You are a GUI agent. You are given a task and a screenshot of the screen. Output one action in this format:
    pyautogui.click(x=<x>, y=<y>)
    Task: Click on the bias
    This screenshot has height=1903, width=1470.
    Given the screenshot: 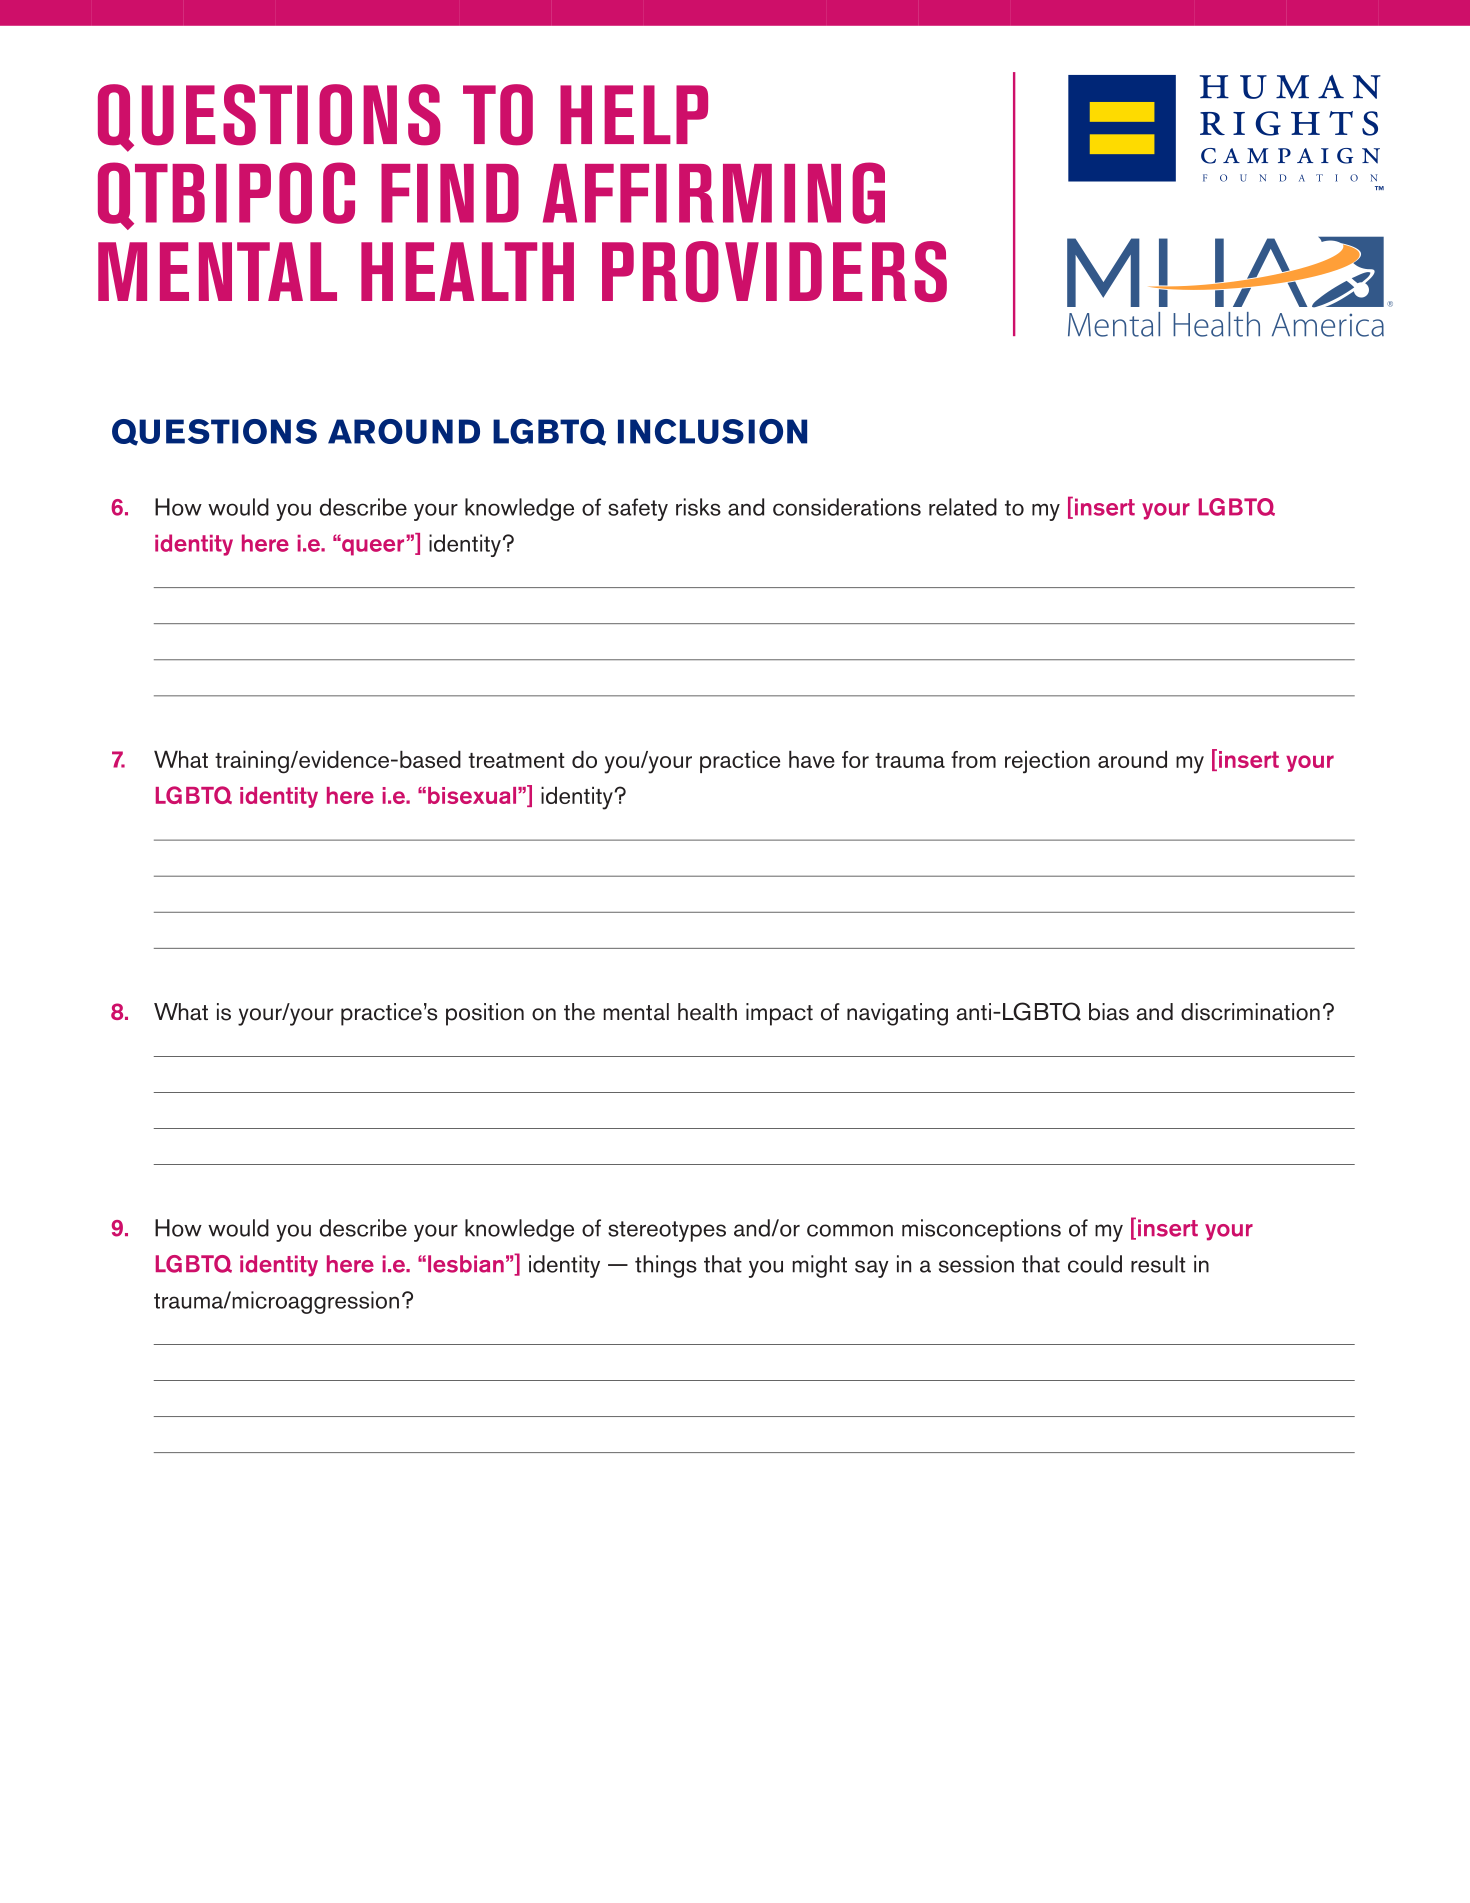 What is the action you would take?
    pyautogui.click(x=1109, y=1012)
